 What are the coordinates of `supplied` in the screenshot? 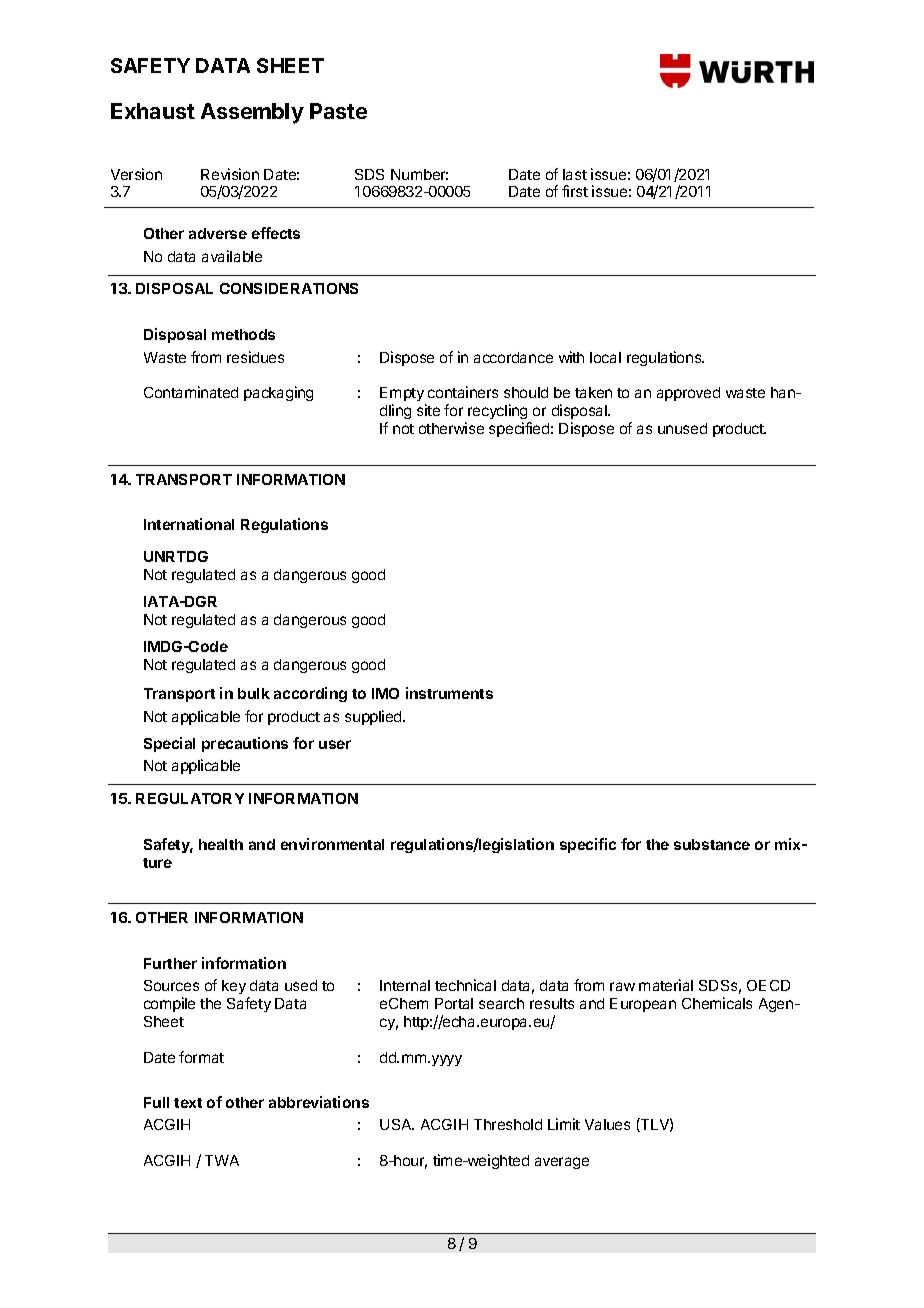 It's located at (374, 717).
